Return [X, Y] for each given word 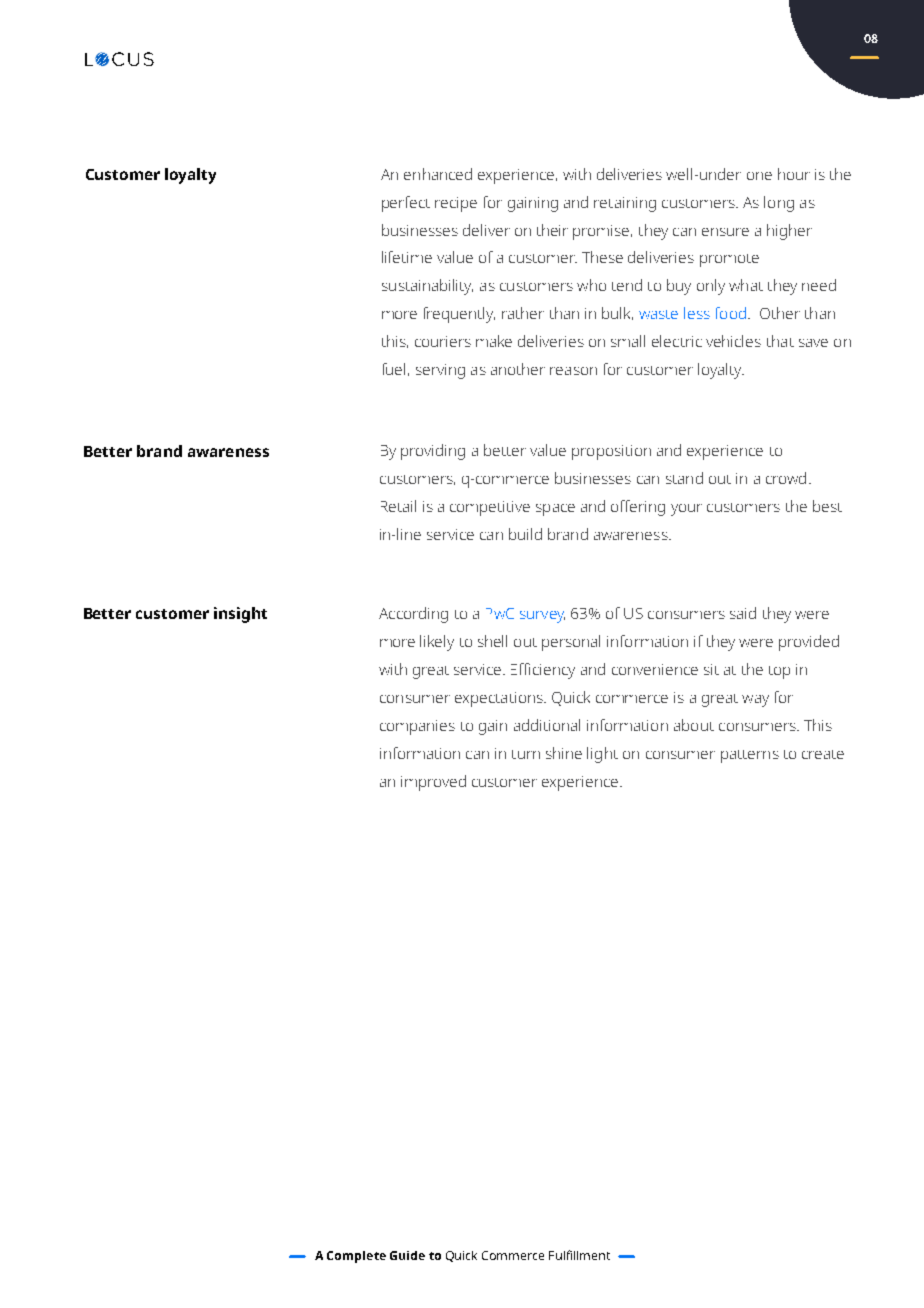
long [779, 204]
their [552, 230]
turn [526, 754]
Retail [398, 506]
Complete [356, 1257]
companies [417, 727]
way [755, 701]
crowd [786, 478]
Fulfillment [579, 1255]
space [555, 510]
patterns [750, 756]
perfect [406, 204]
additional [547, 725]
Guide [407, 1255]
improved [433, 783]
